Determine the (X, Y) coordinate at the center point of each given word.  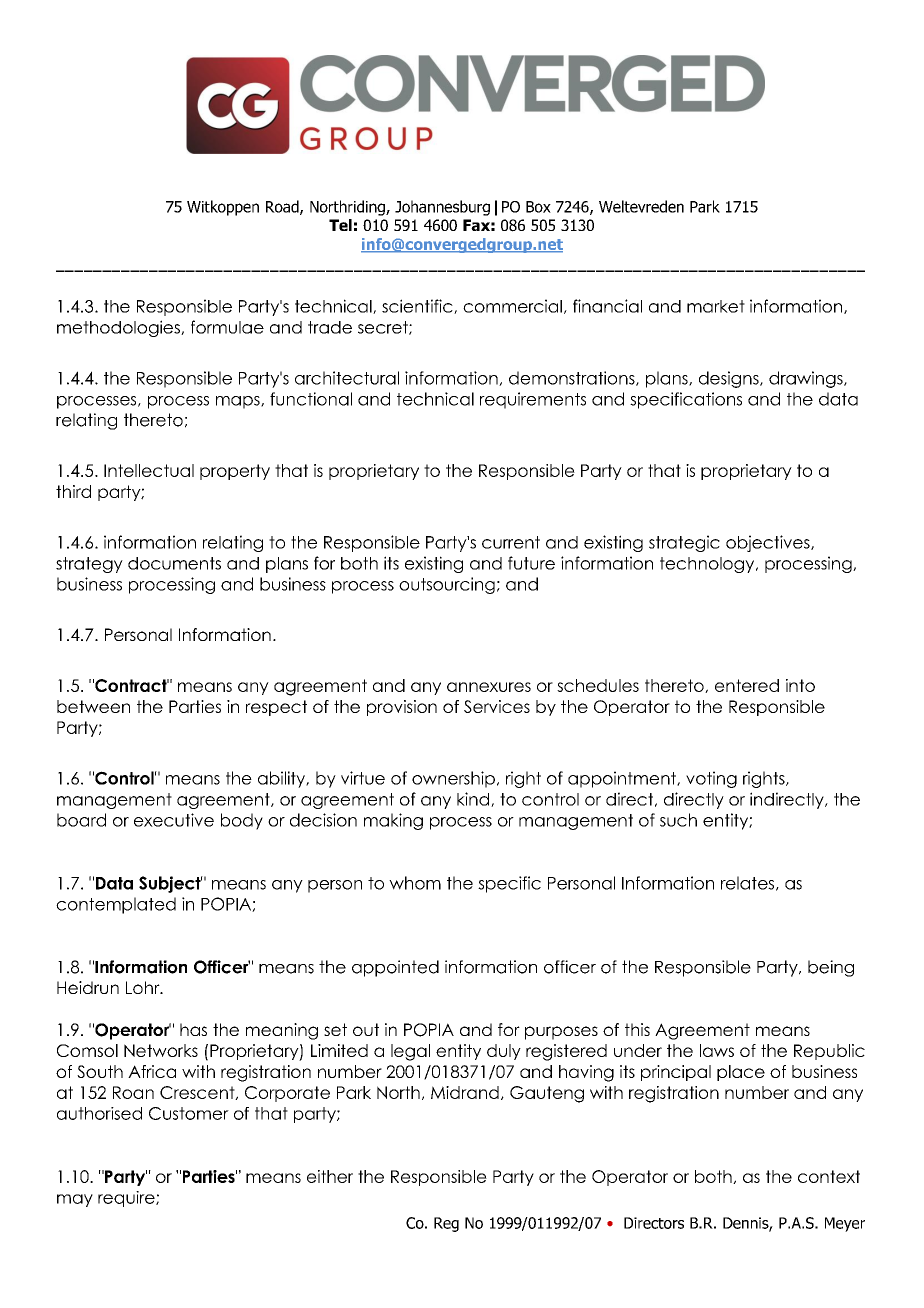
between (93, 706)
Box (538, 207)
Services (497, 706)
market (716, 306)
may (75, 1200)
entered (747, 685)
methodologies (119, 328)
